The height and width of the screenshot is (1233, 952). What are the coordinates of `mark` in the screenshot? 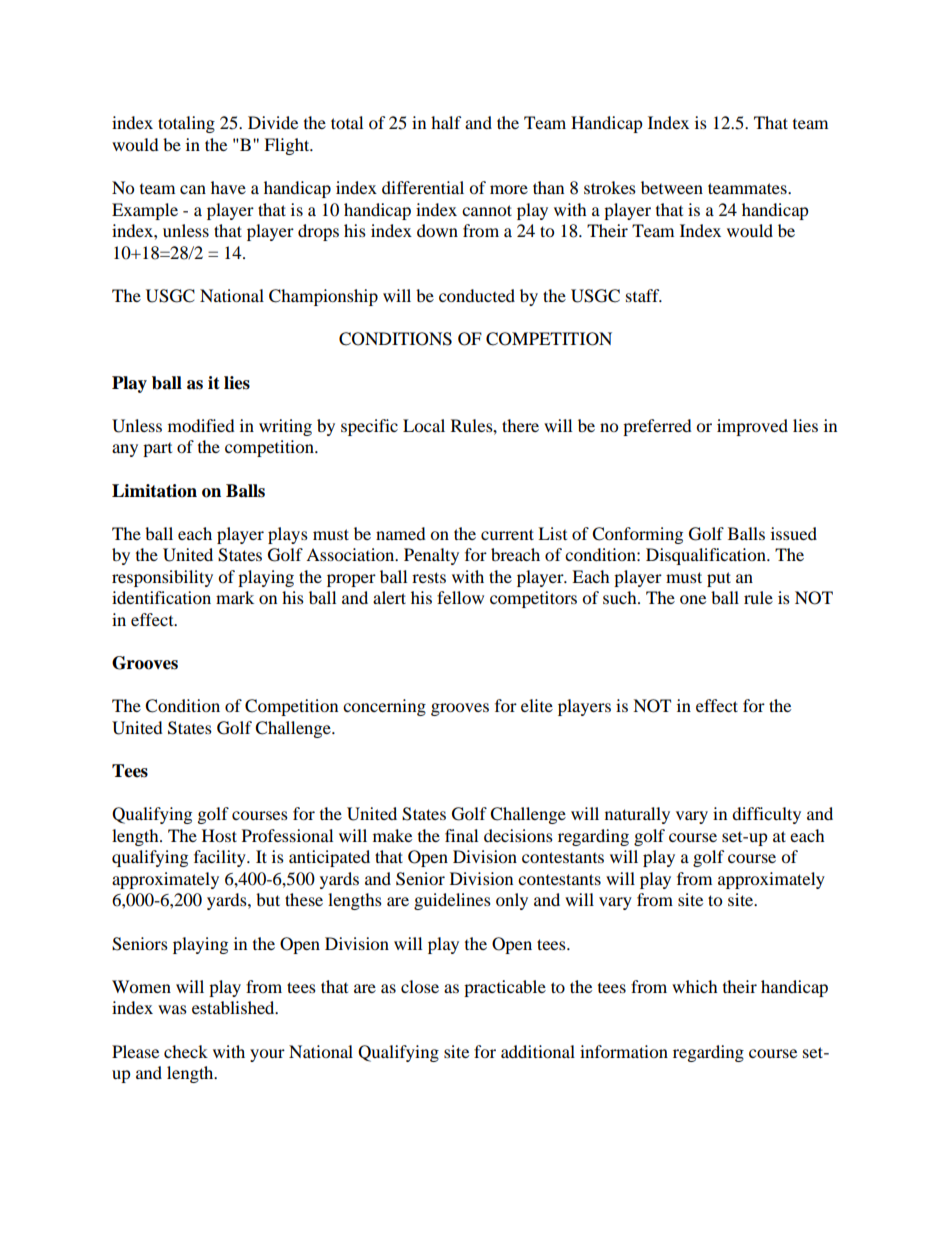 It's located at (235, 597).
